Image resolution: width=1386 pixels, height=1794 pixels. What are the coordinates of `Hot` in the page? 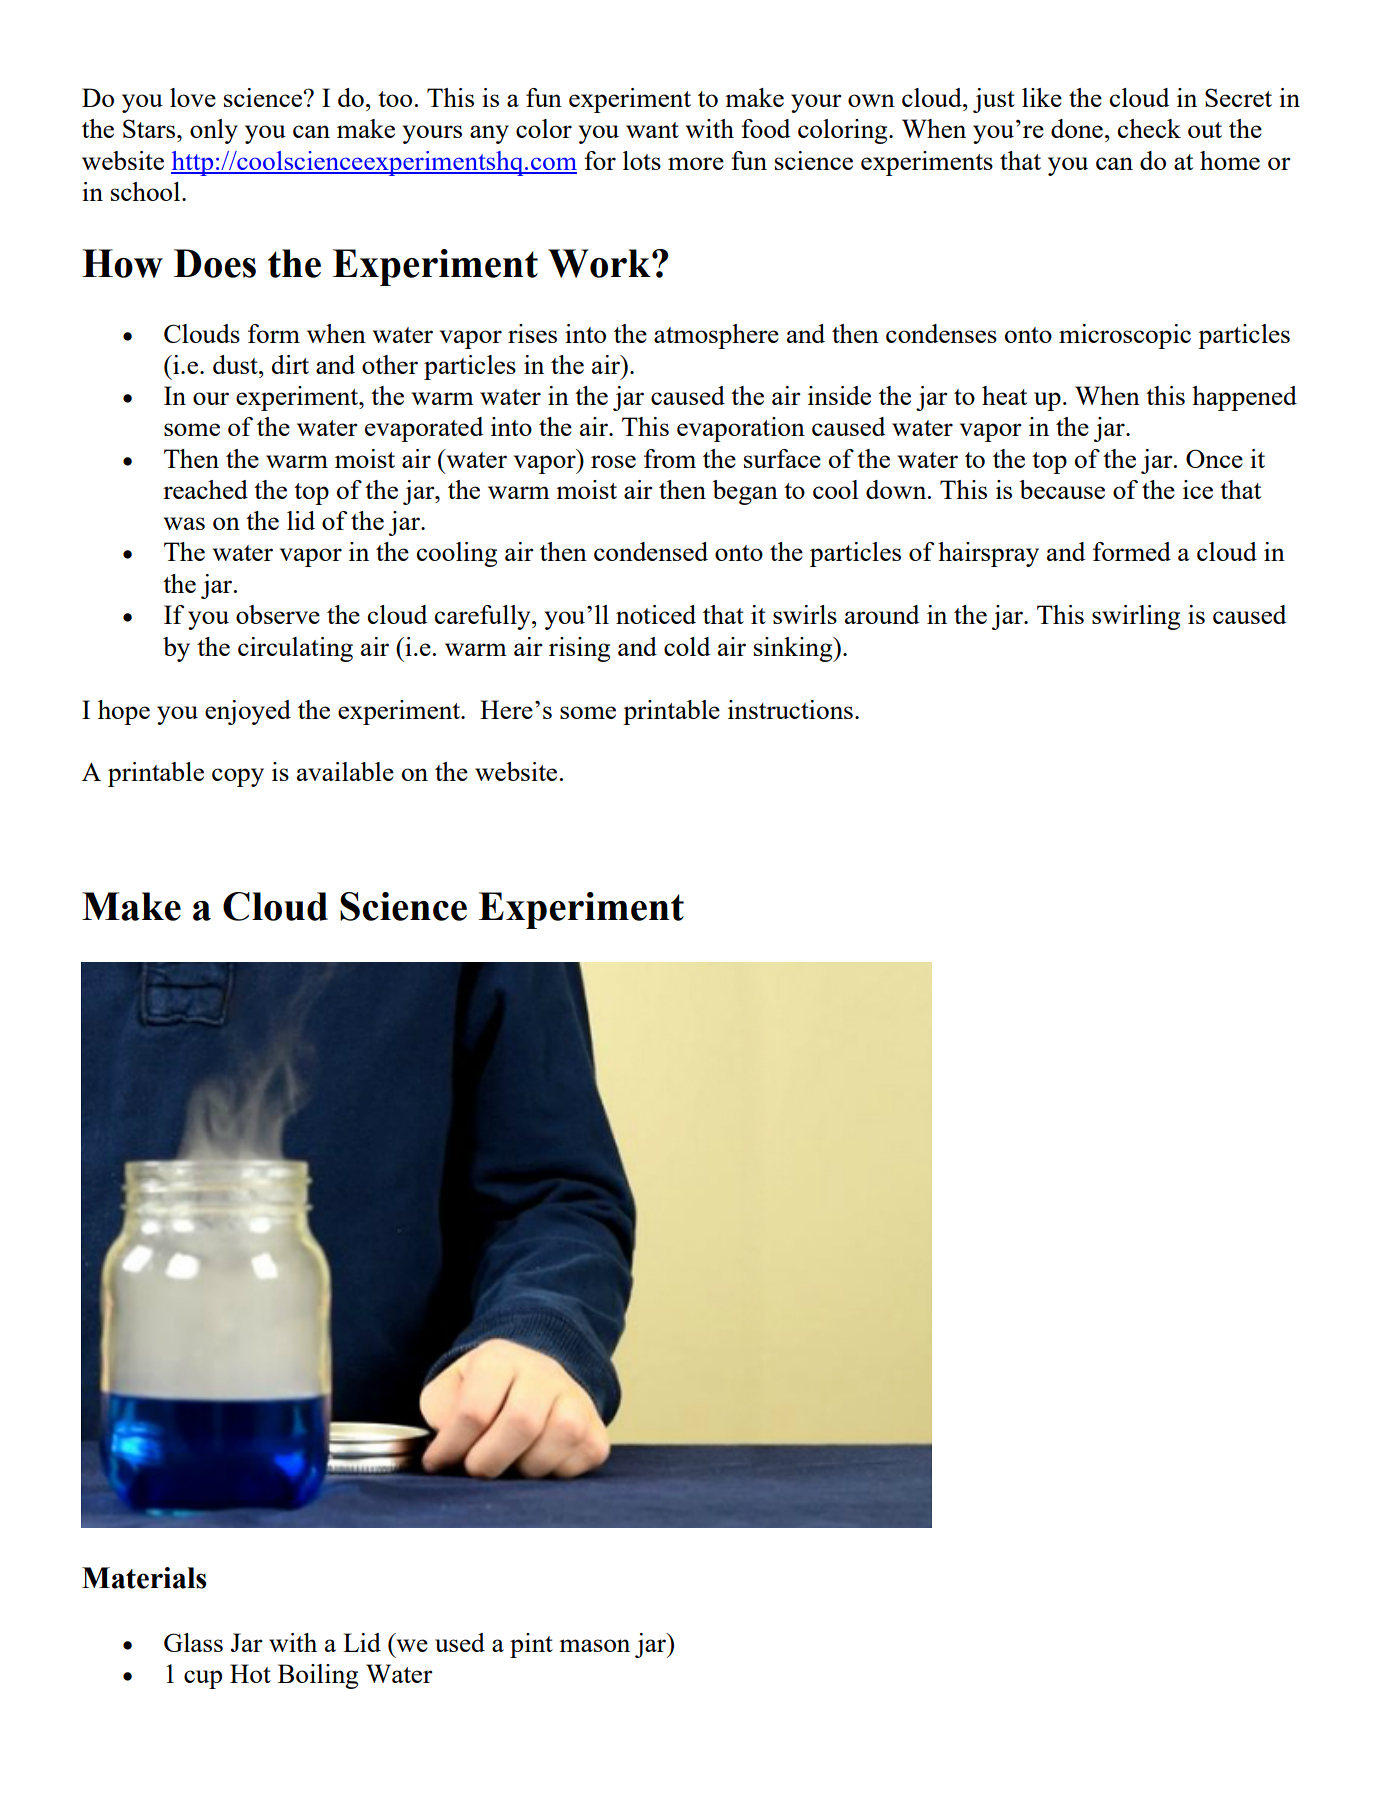 It's located at (250, 1673).
